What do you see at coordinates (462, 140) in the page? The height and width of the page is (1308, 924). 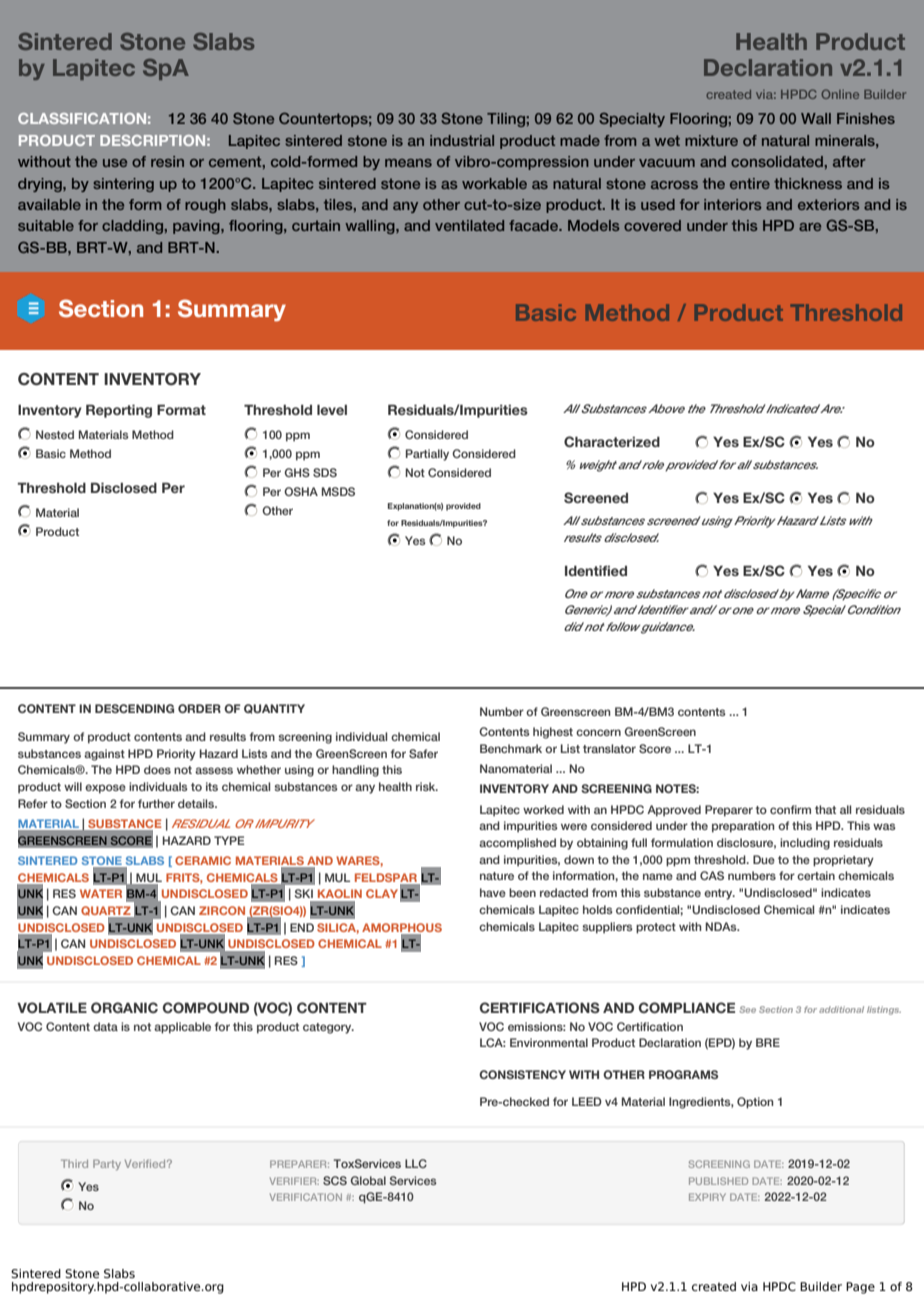 I see `industrial` at bounding box center [462, 140].
